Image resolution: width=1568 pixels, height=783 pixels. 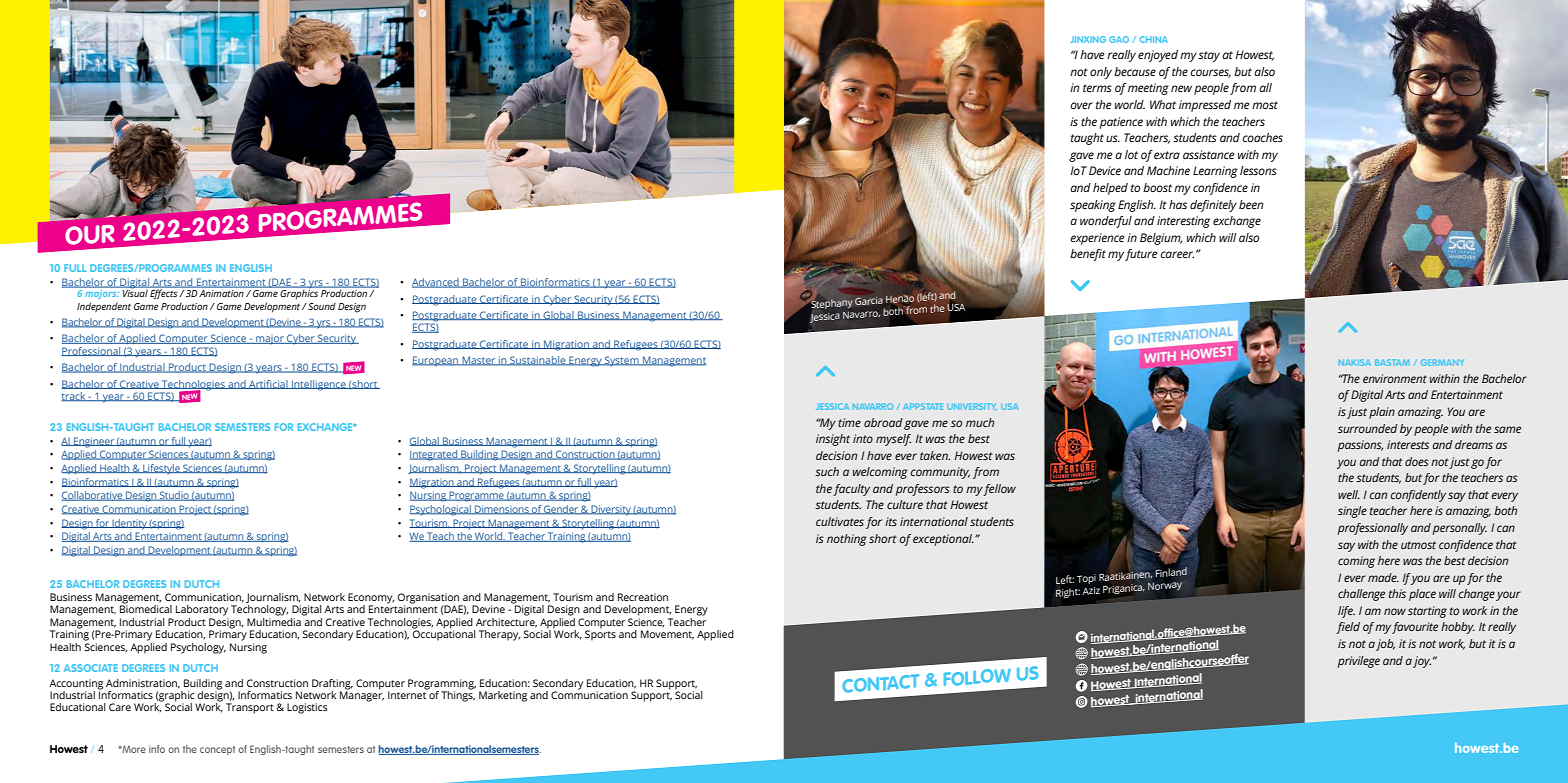 I want to click on stay, so click(x=1209, y=56).
